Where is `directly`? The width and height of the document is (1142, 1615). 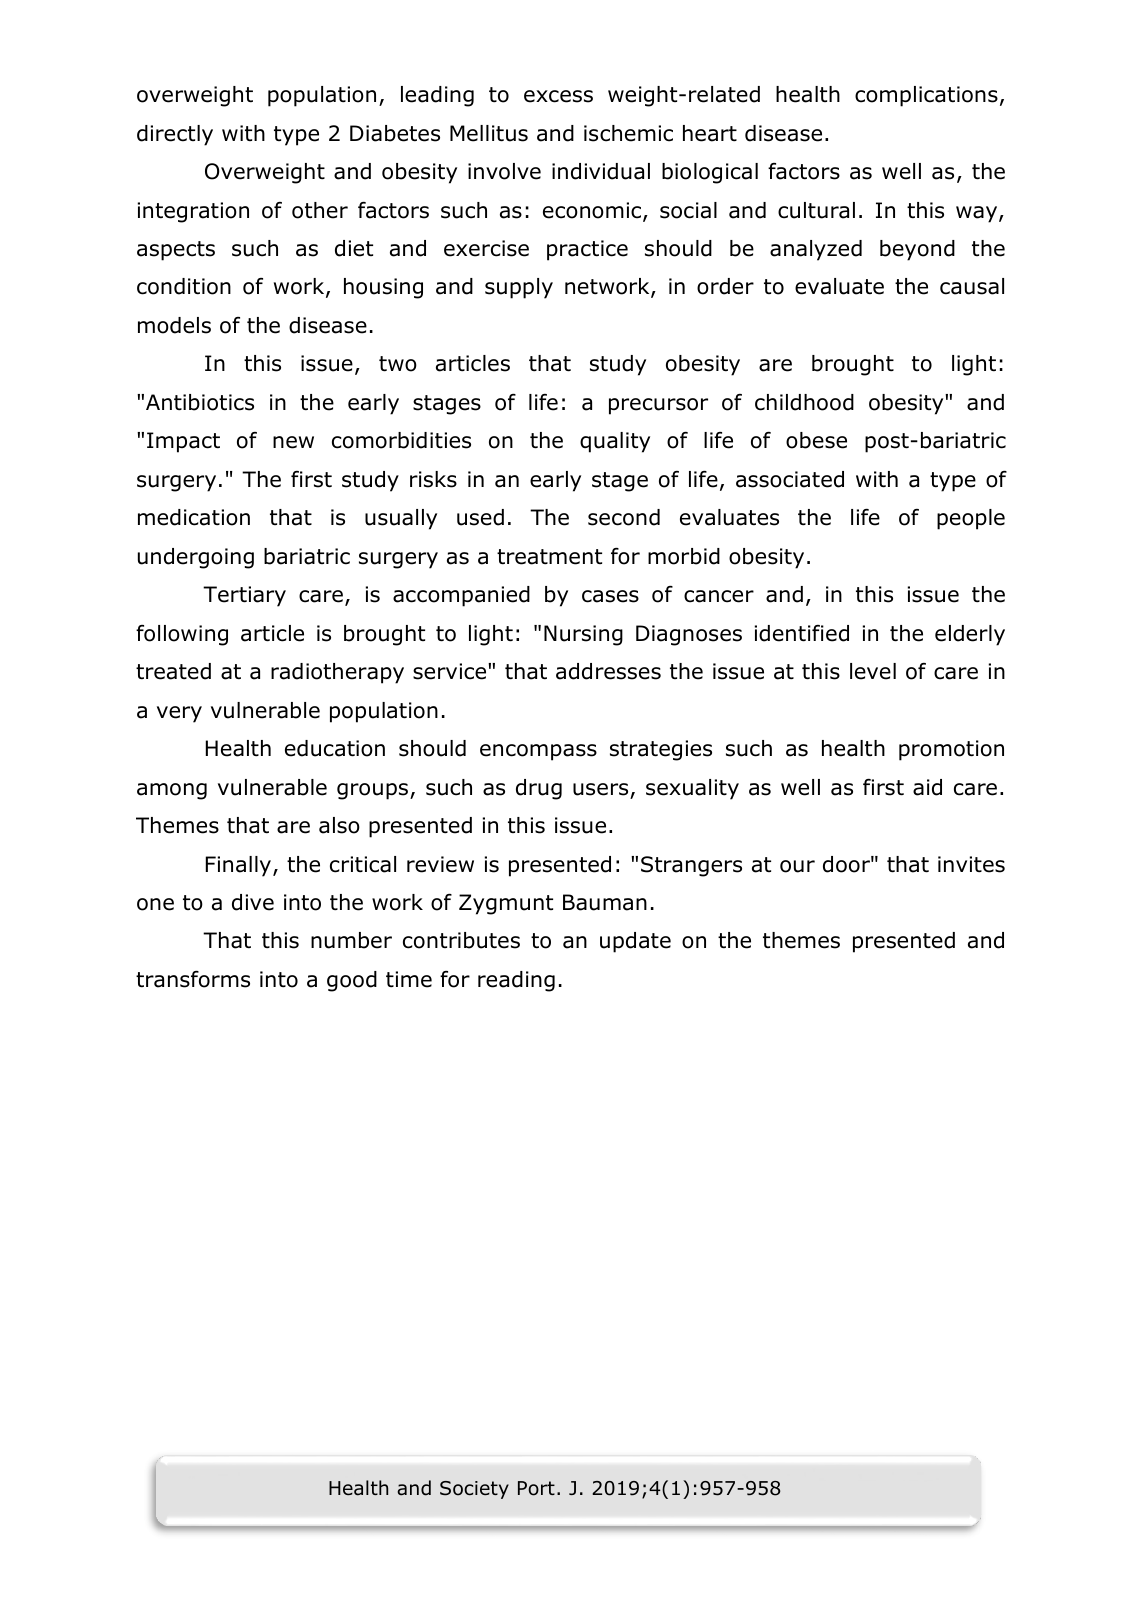 directly is located at coordinates (175, 135).
